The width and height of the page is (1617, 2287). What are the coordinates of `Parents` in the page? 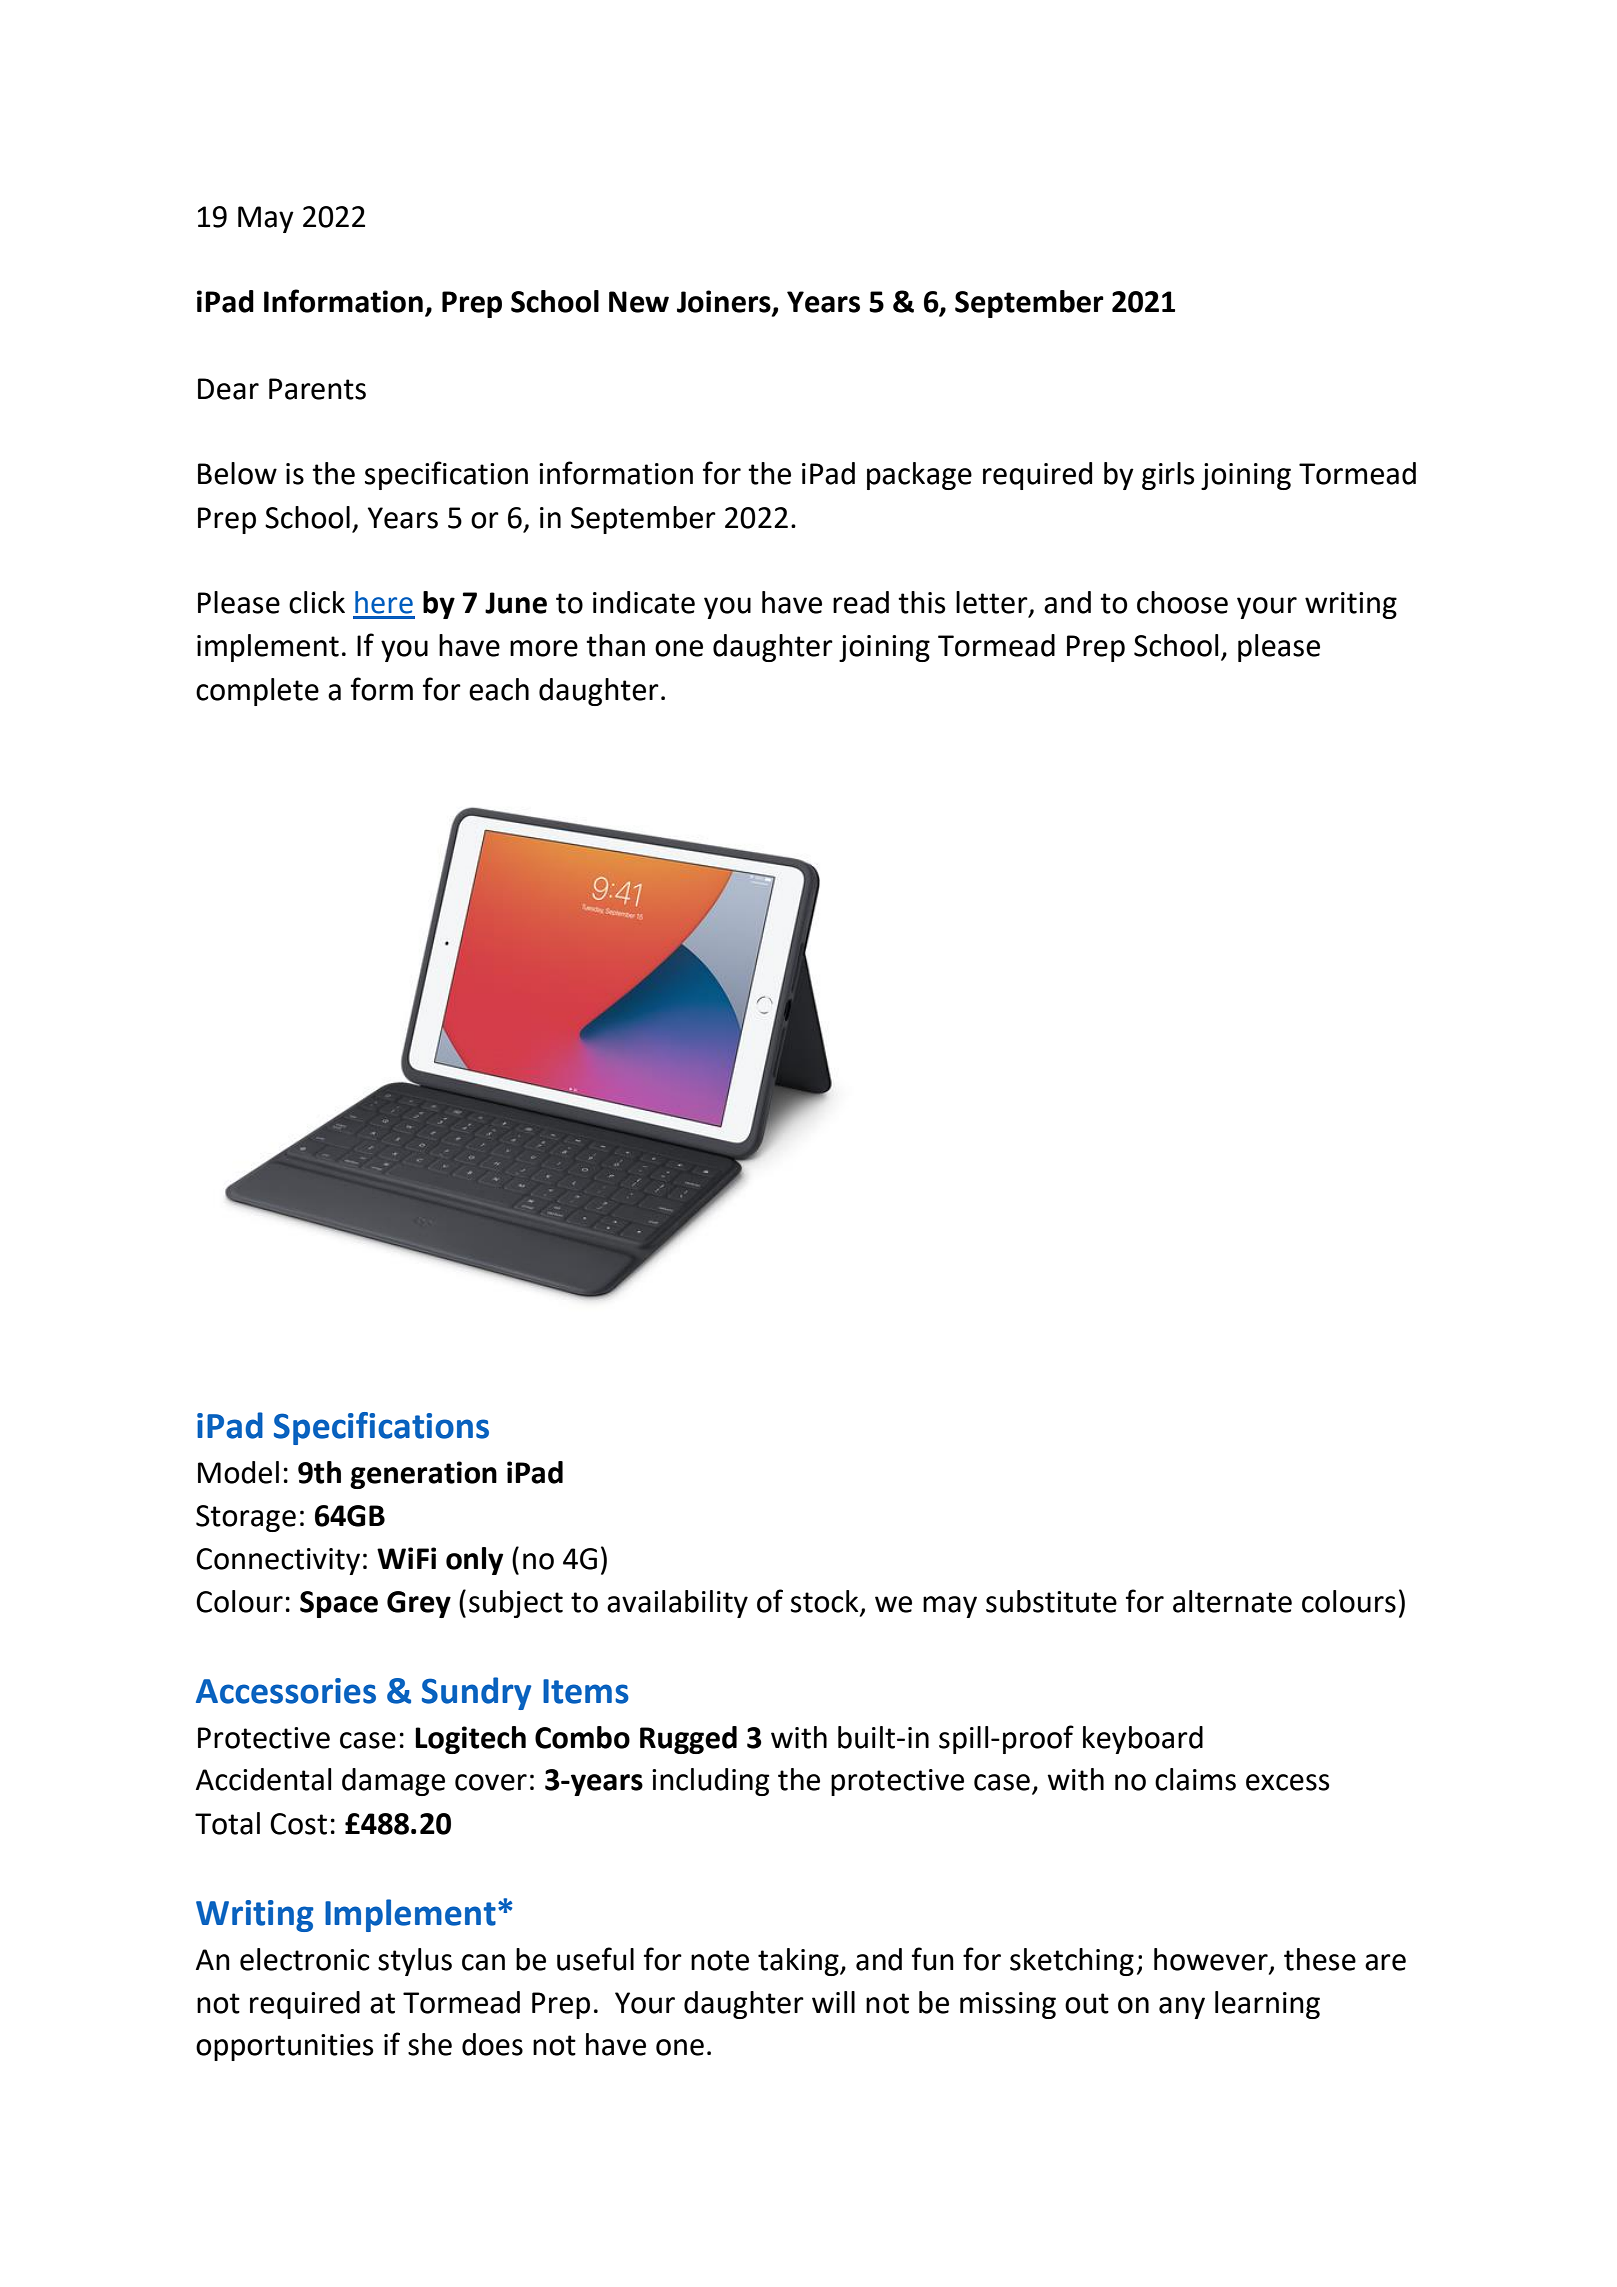 It's located at (317, 389).
